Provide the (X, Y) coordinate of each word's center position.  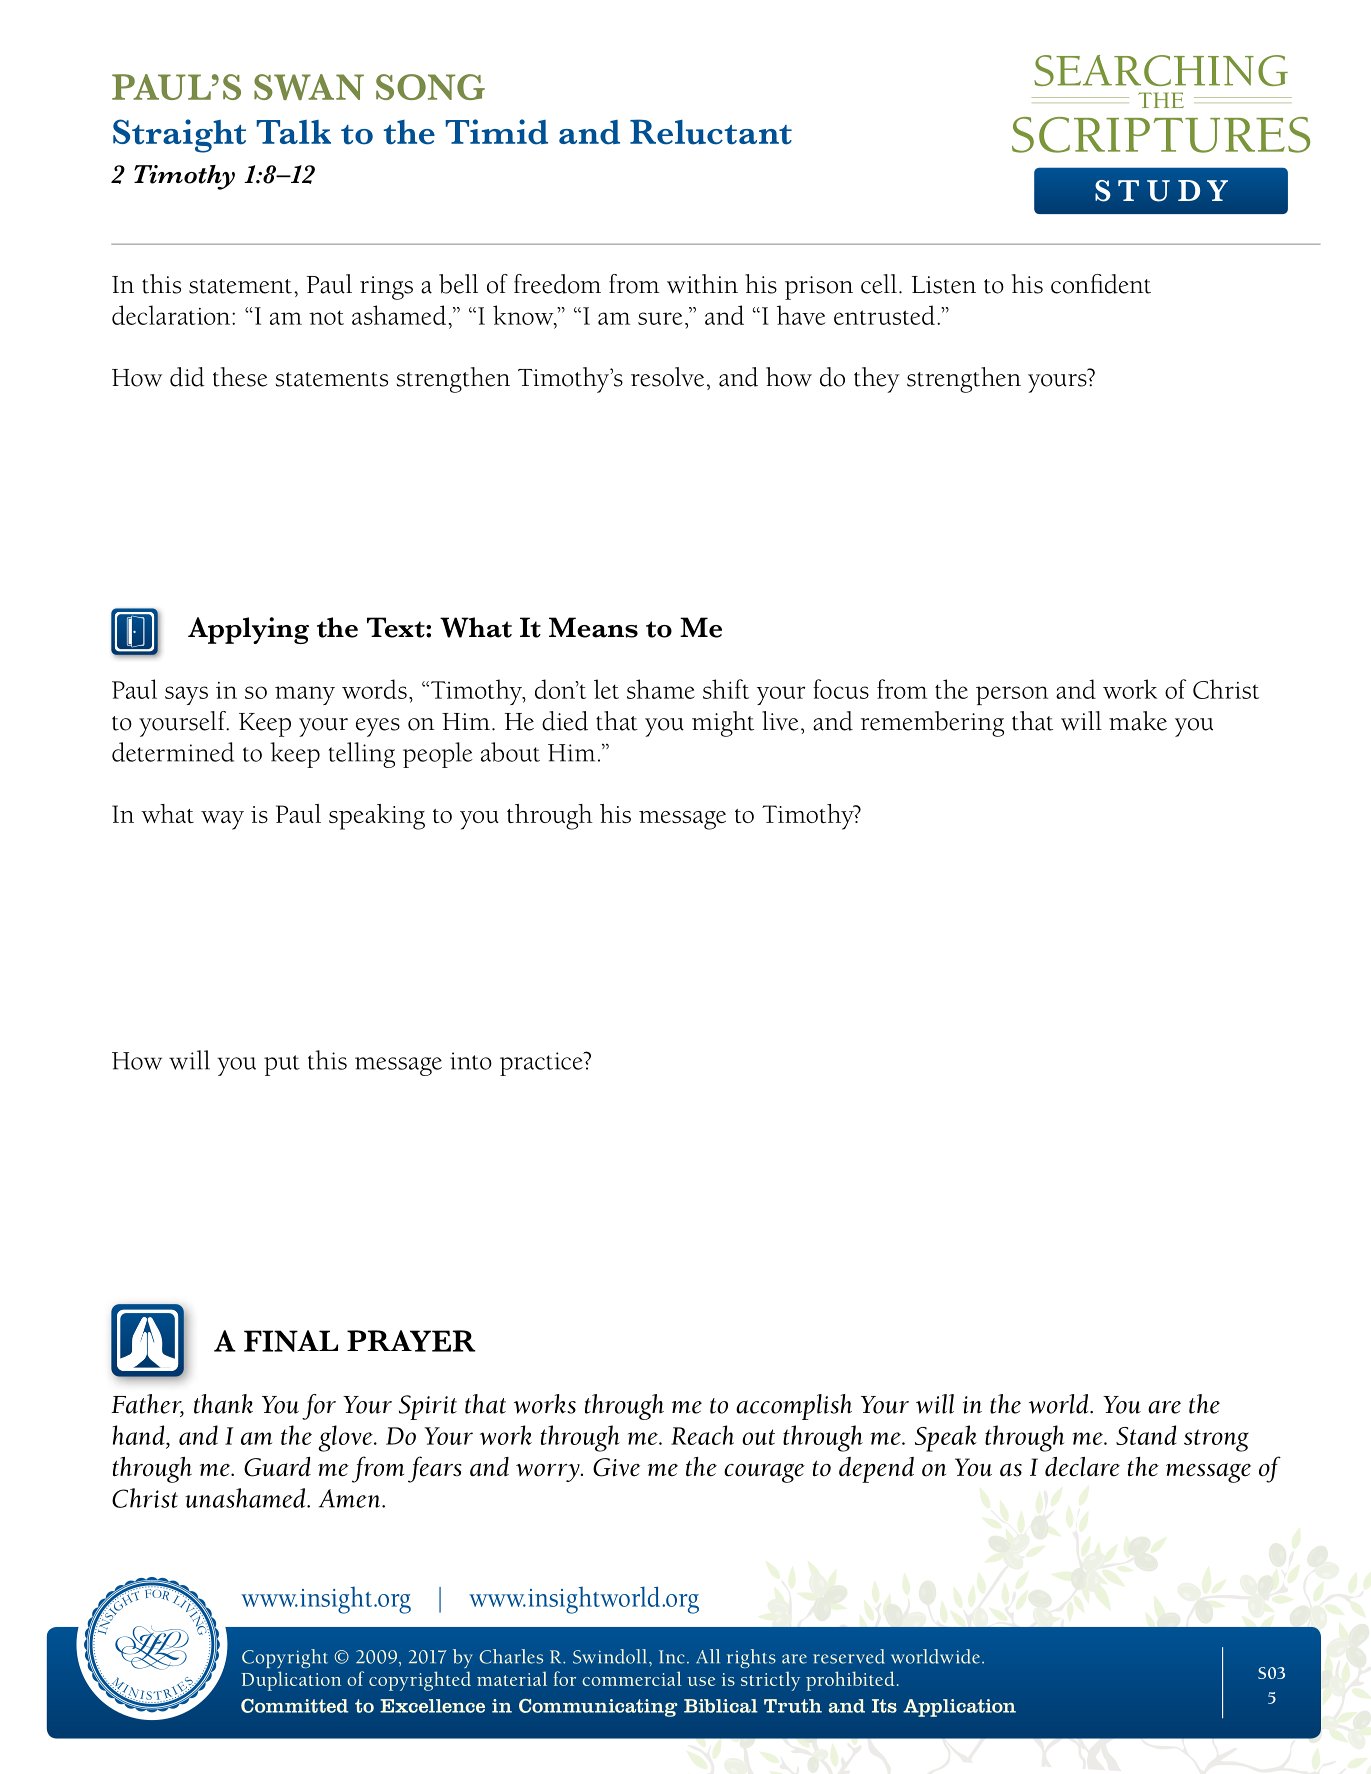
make (1138, 721)
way (222, 820)
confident (1101, 284)
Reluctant (711, 132)
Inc (671, 1657)
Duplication (291, 1681)
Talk (293, 132)
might (723, 724)
